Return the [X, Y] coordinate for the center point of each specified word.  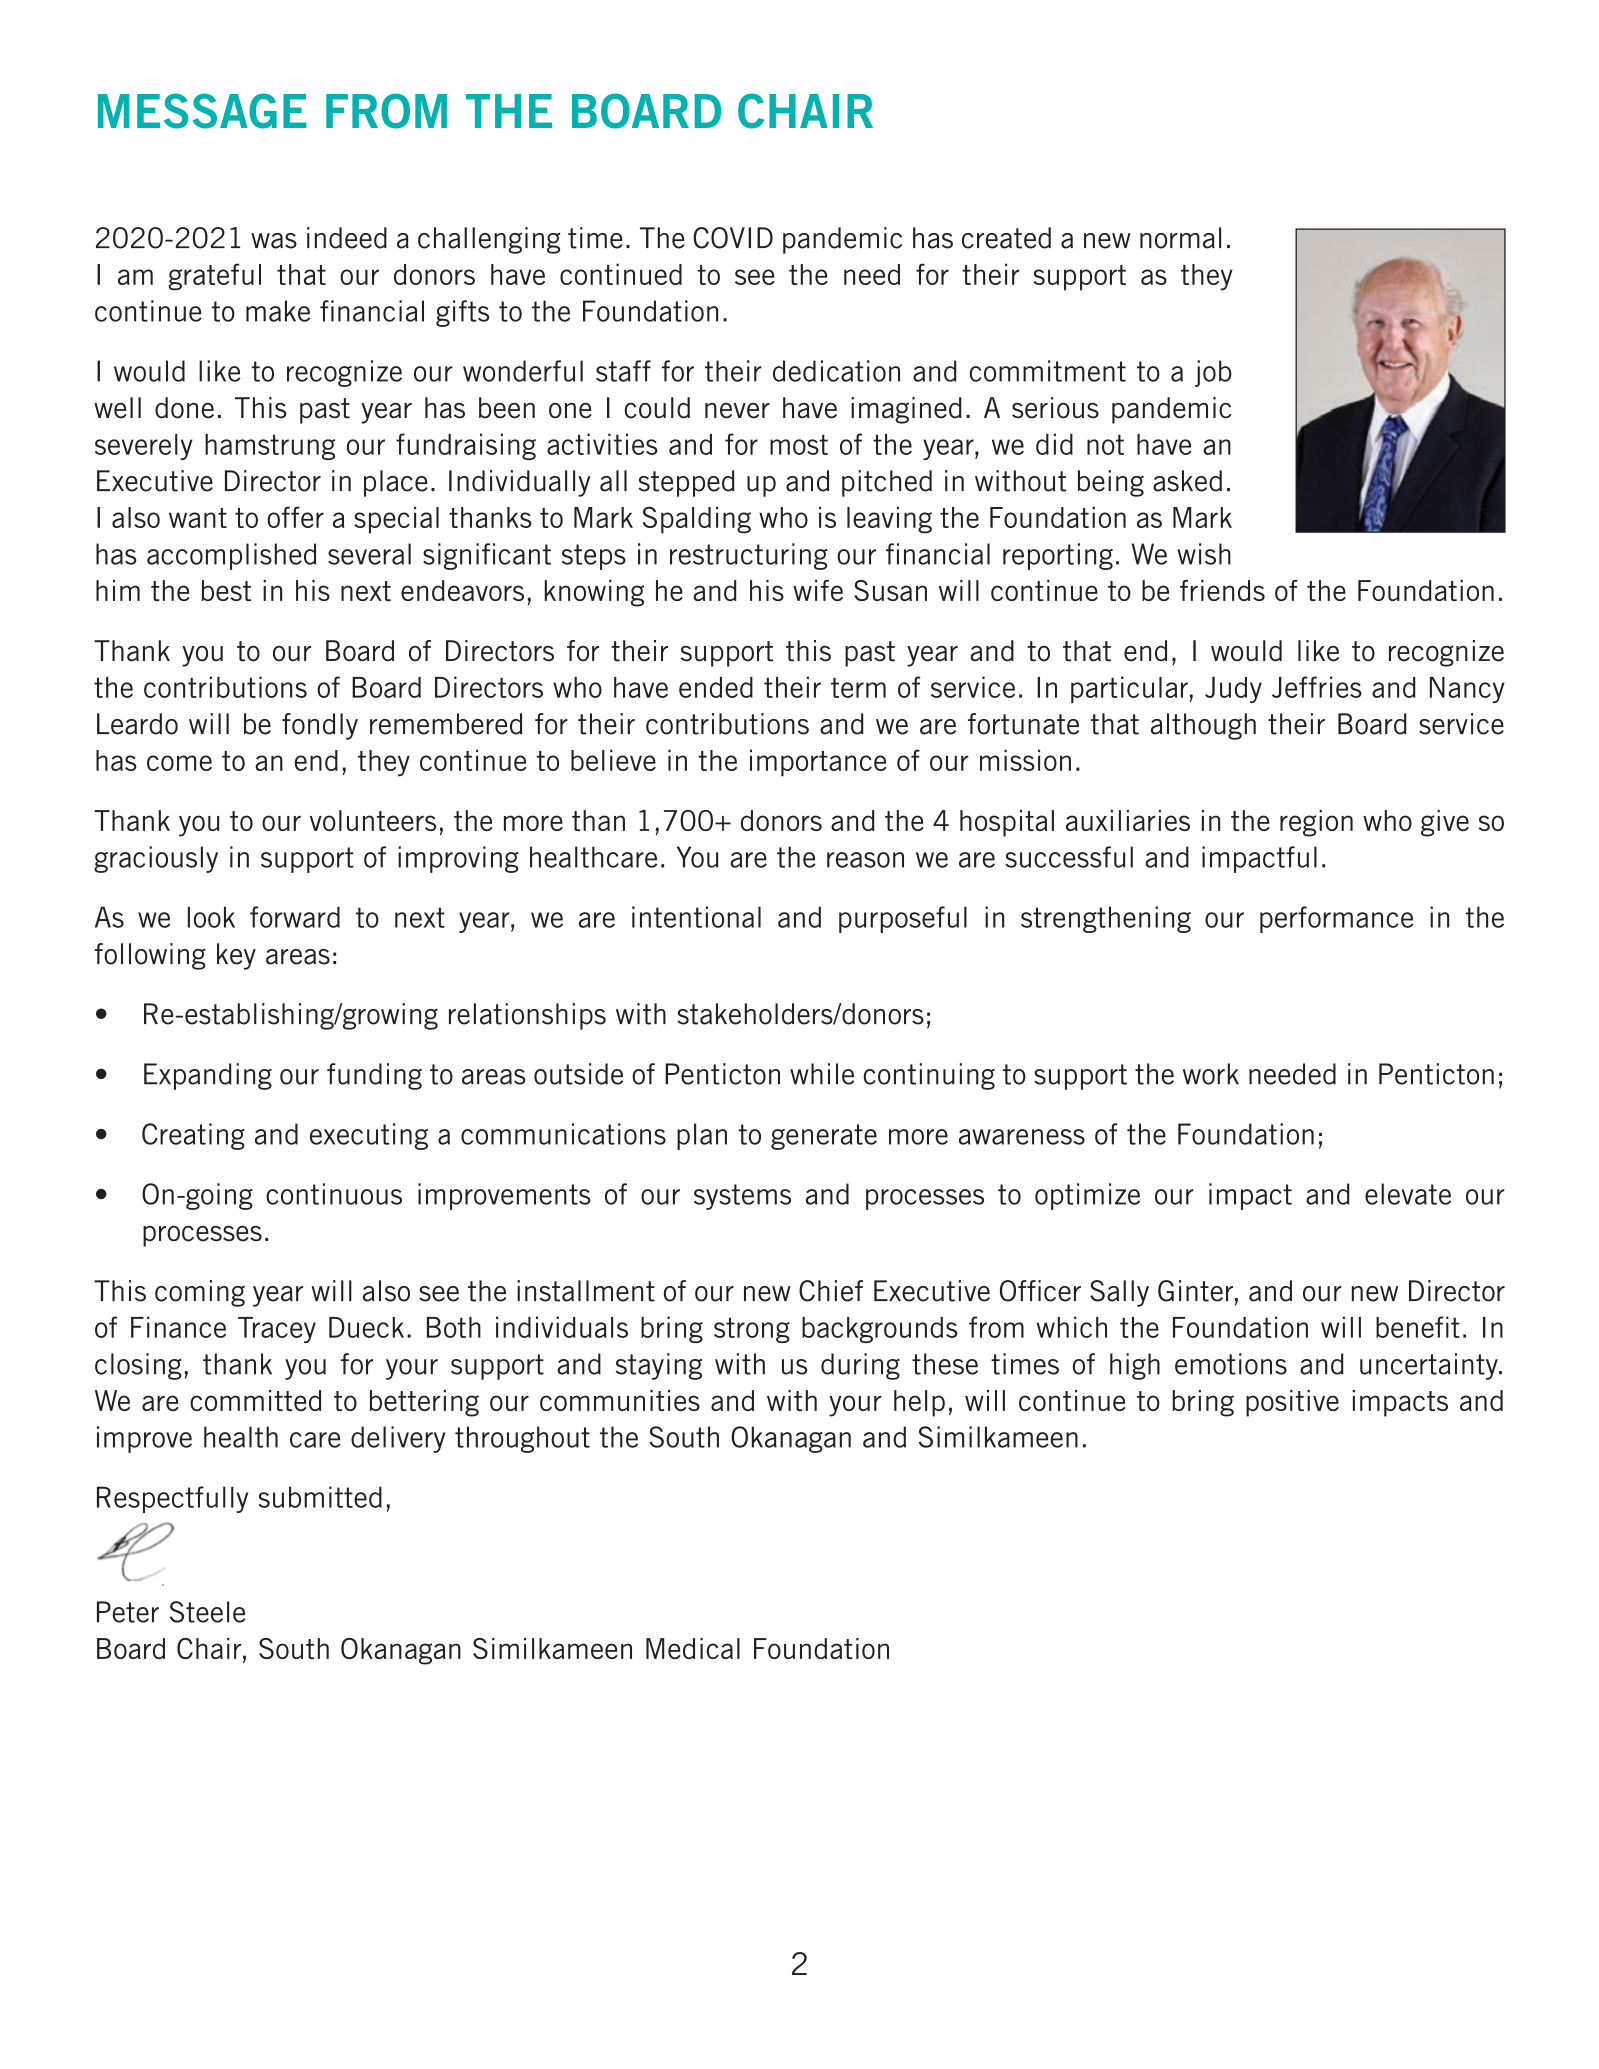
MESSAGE [202, 111]
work [1211, 1074]
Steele [208, 1612]
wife [818, 590]
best [226, 590]
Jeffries [1317, 687]
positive [1292, 1403]
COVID [733, 238]
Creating [193, 1136]
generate [824, 1137]
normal [1180, 238]
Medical [693, 1648]
